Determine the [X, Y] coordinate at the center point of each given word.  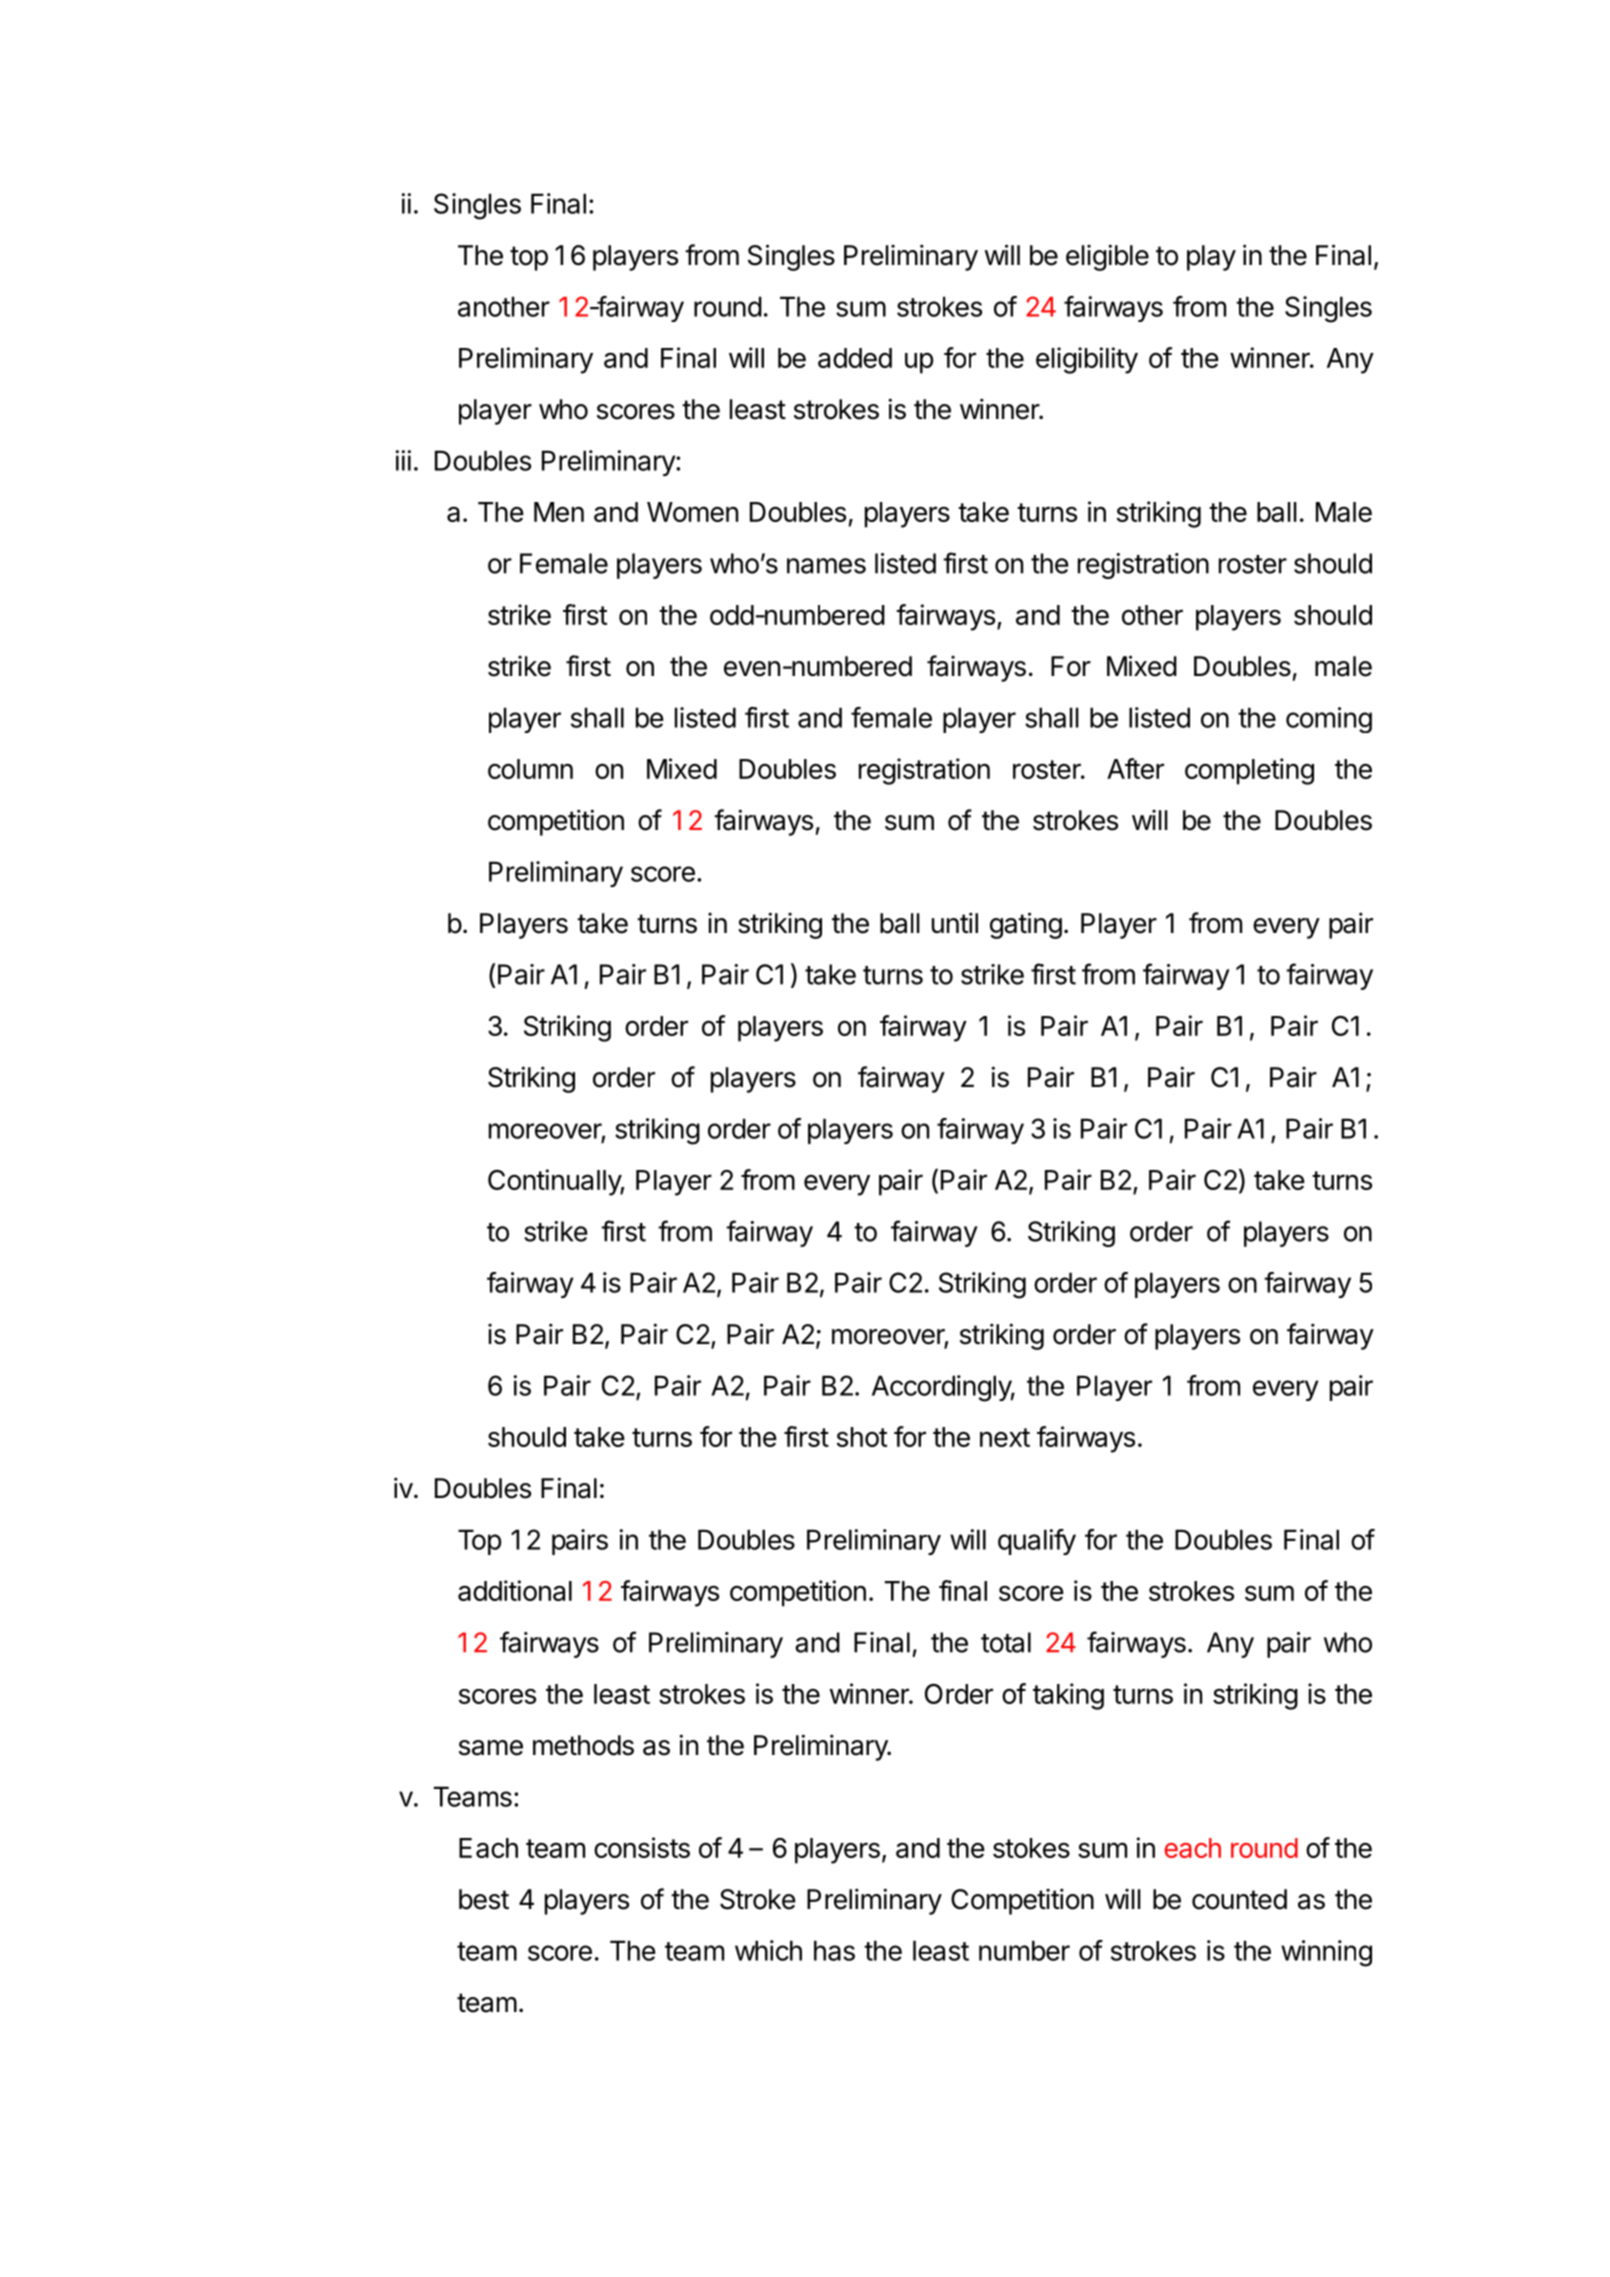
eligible [1107, 257]
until [955, 922]
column [530, 769]
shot [862, 1437]
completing [1249, 771]
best [484, 1899]
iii [403, 460]
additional [515, 1590]
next [1005, 1437]
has [834, 1950]
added [855, 358]
